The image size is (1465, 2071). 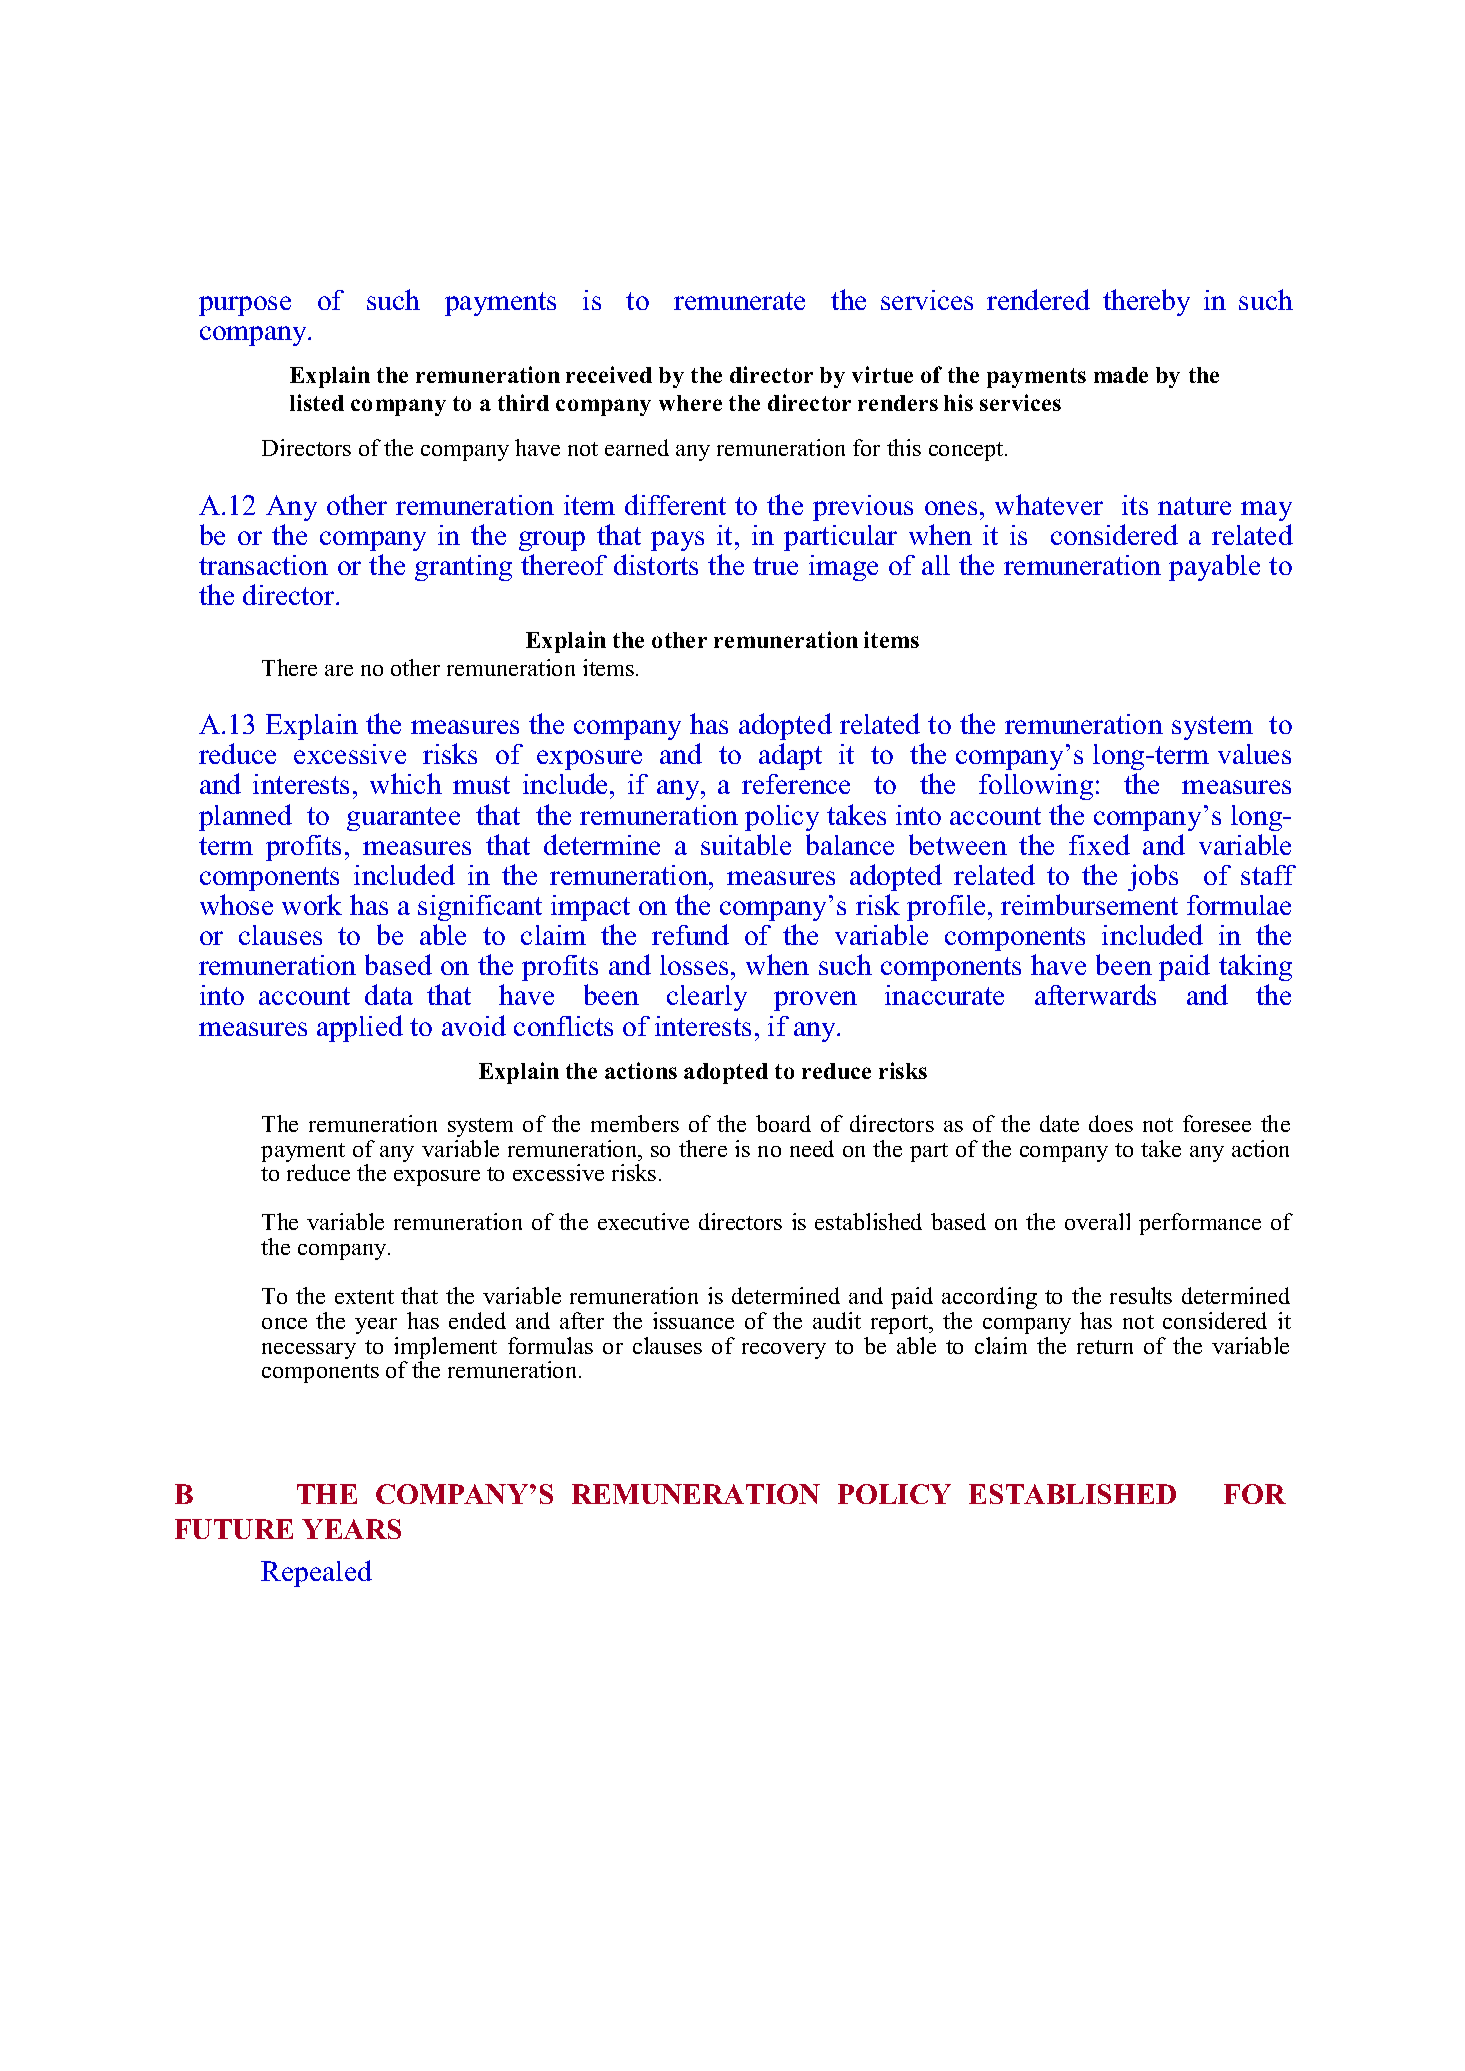 I want to click on made, so click(x=1121, y=375).
